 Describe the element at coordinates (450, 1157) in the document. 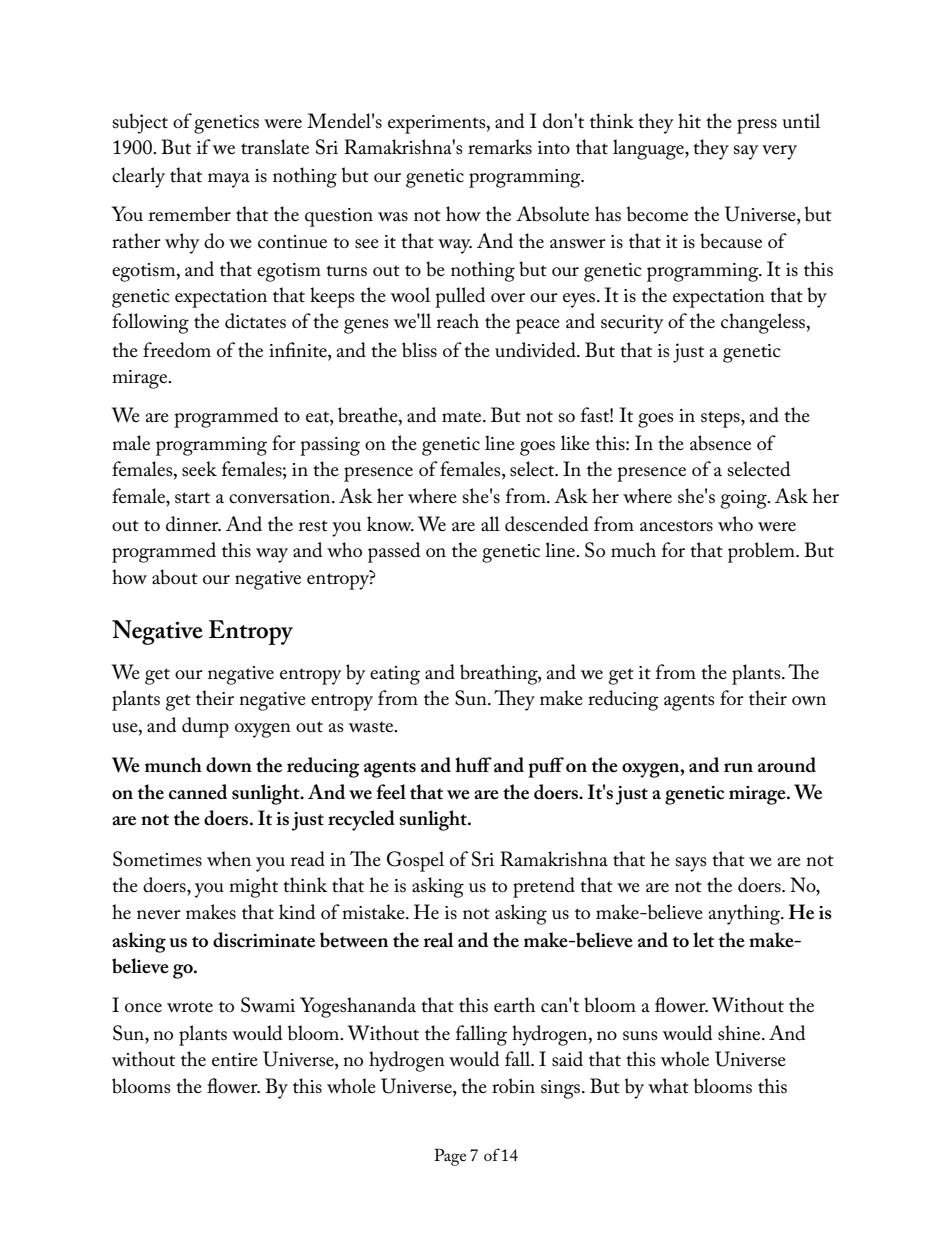

I see `Page` at that location.
